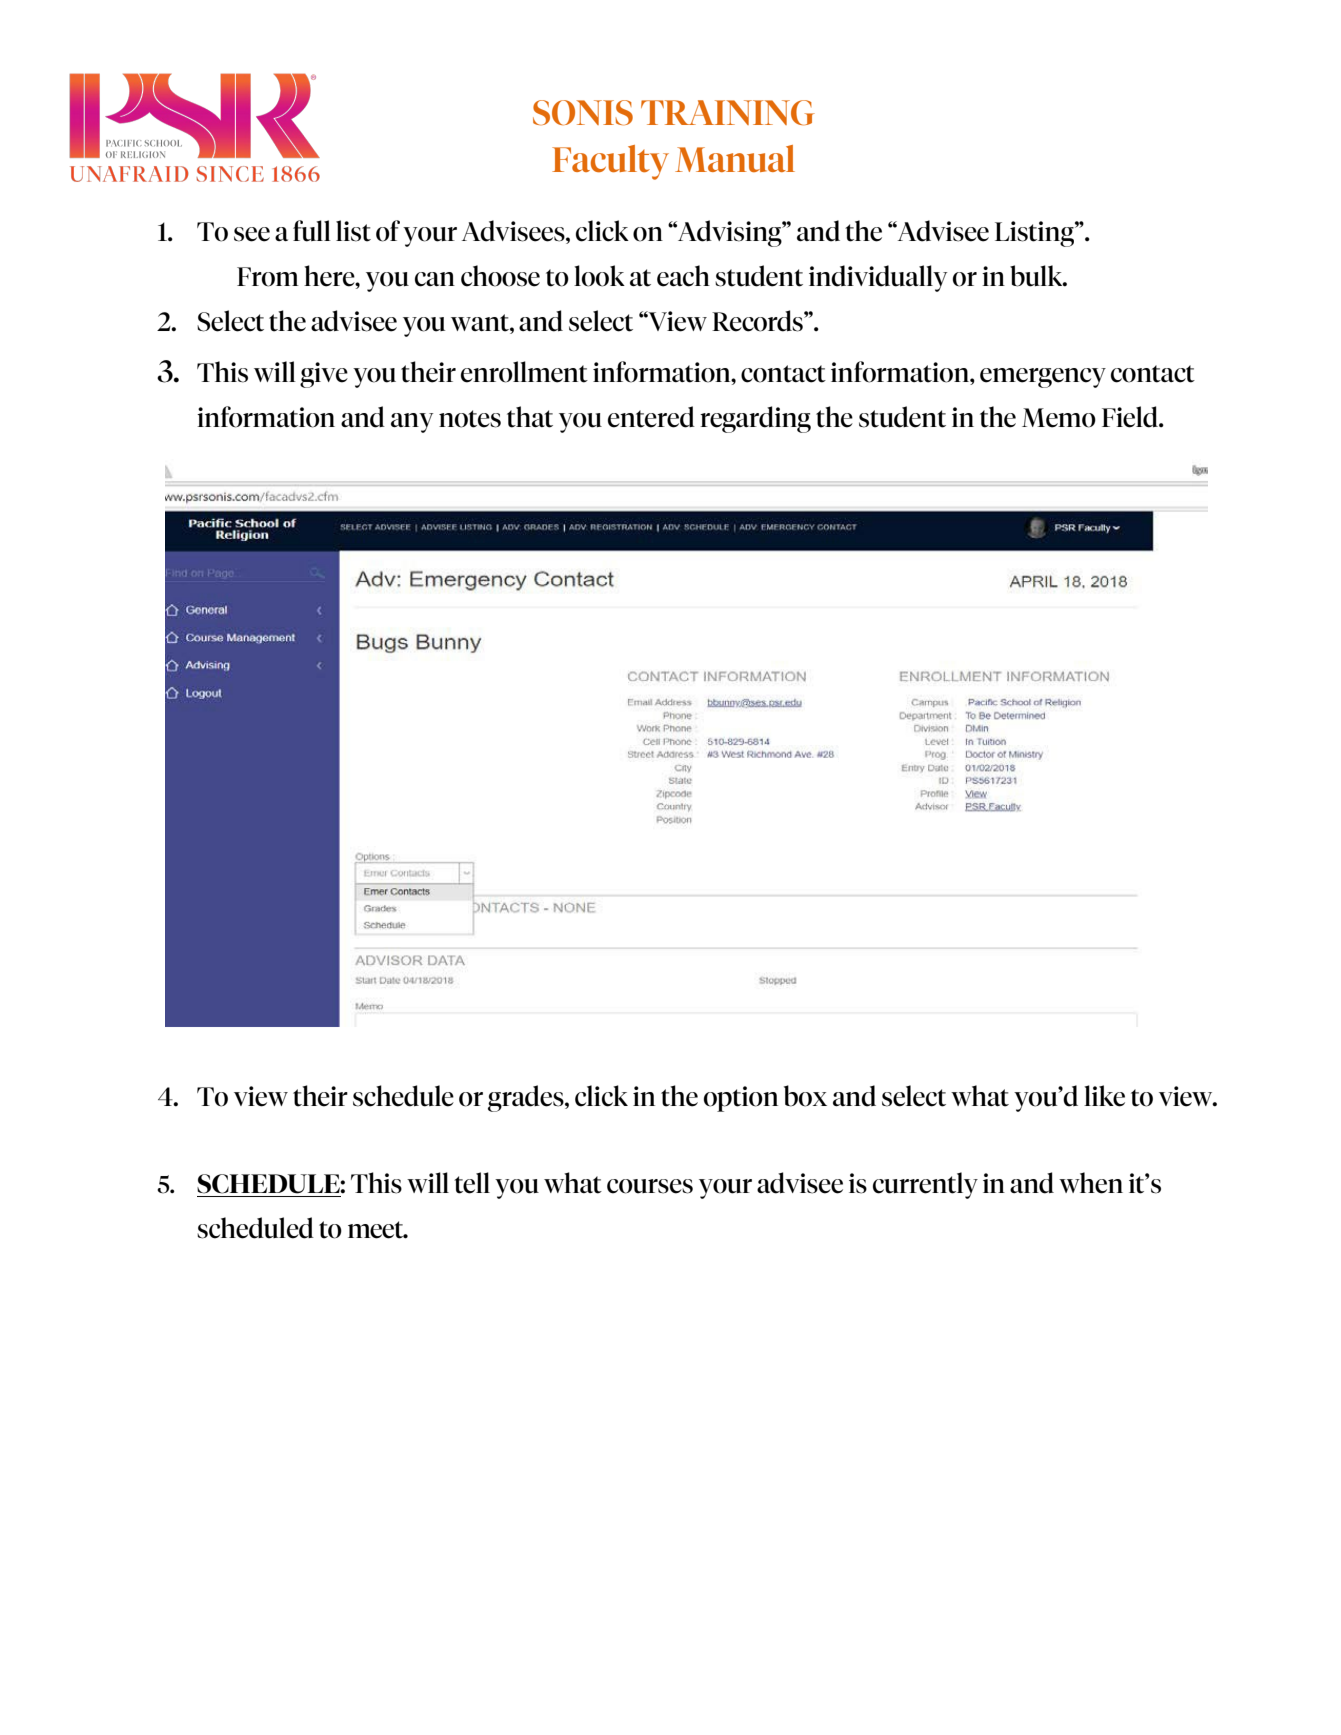  I want to click on Memo, so click(1059, 418).
